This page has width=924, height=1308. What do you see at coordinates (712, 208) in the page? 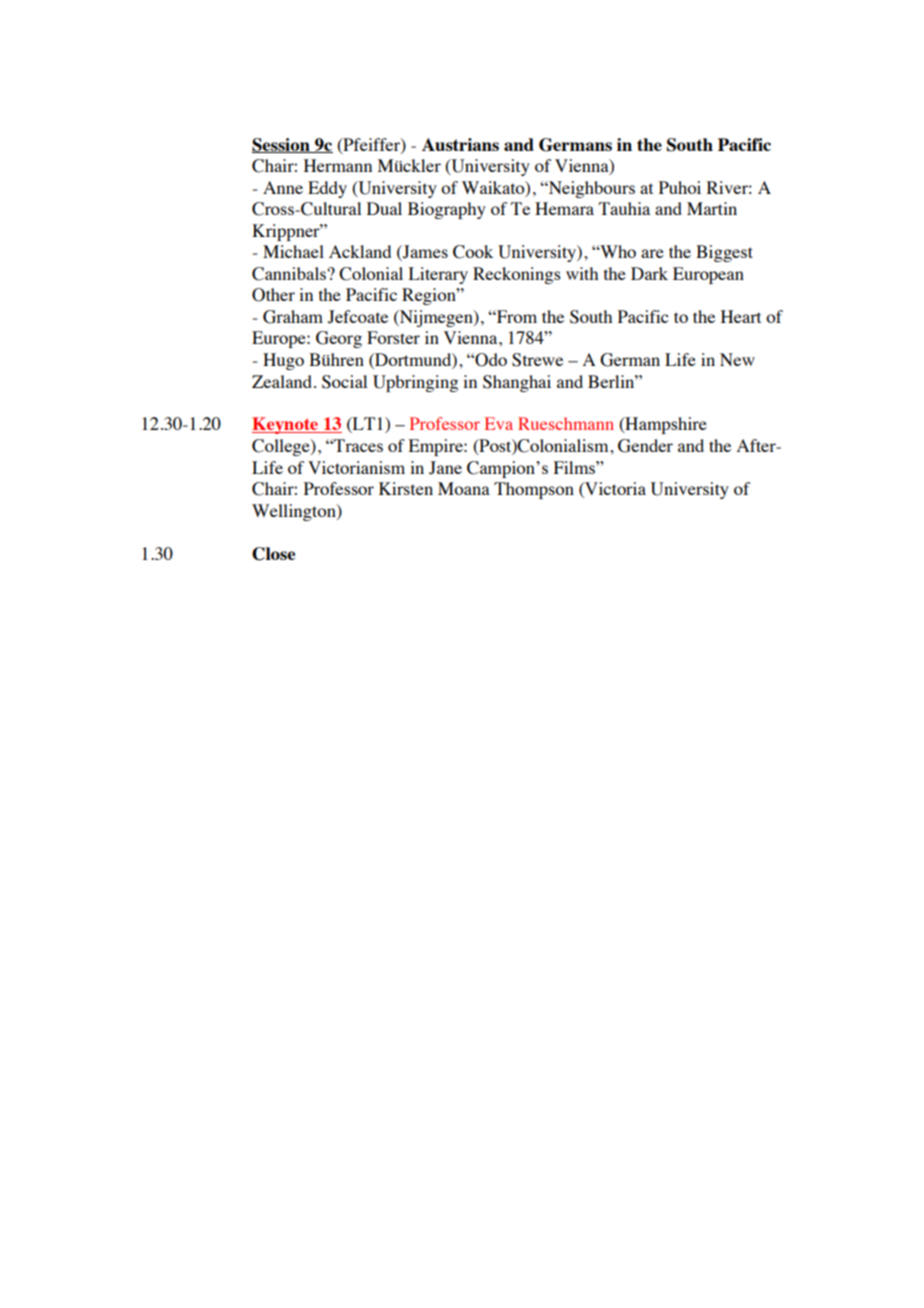
I see `Martin` at bounding box center [712, 208].
